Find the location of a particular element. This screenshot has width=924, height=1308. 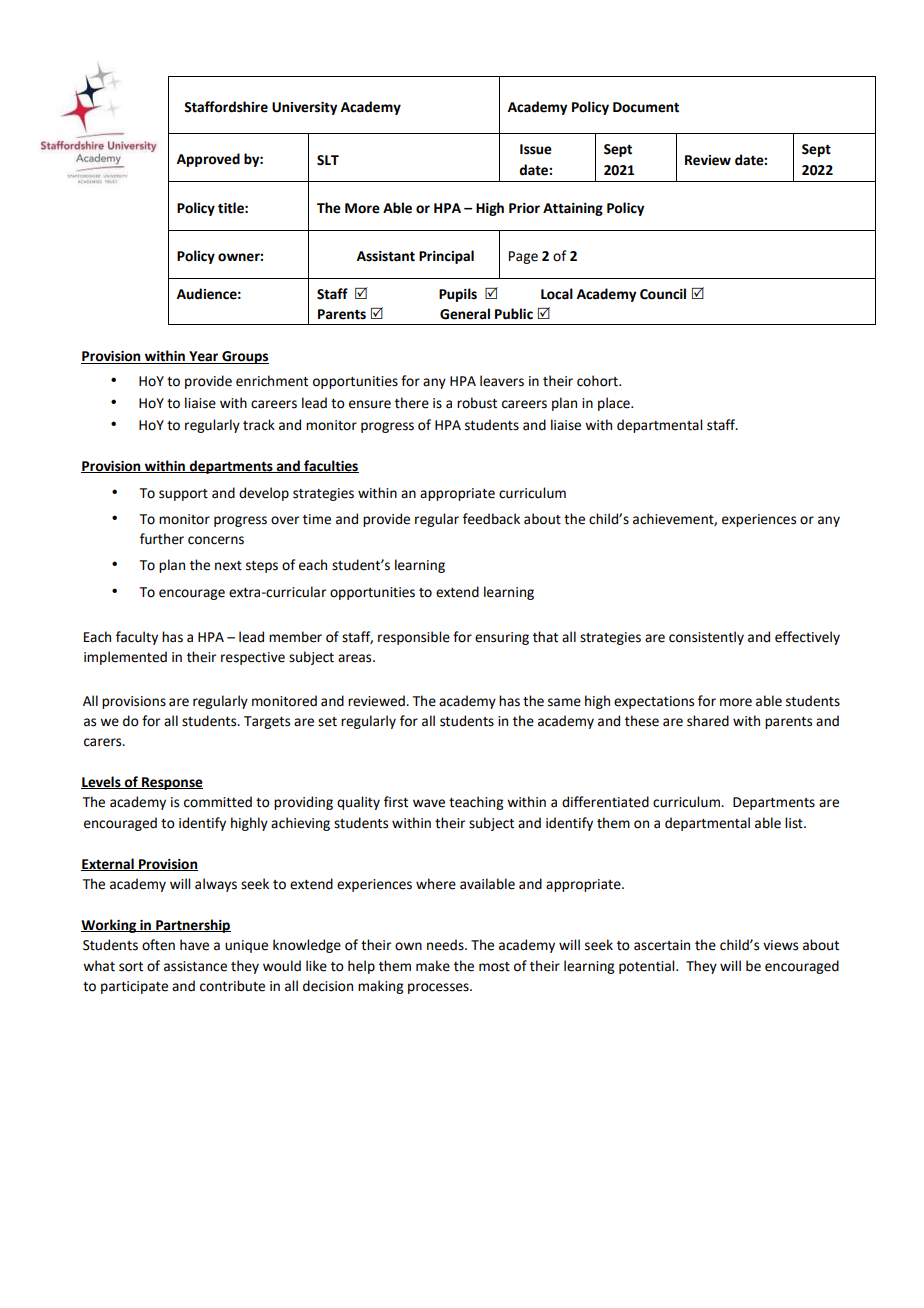

Approved is located at coordinates (208, 160).
